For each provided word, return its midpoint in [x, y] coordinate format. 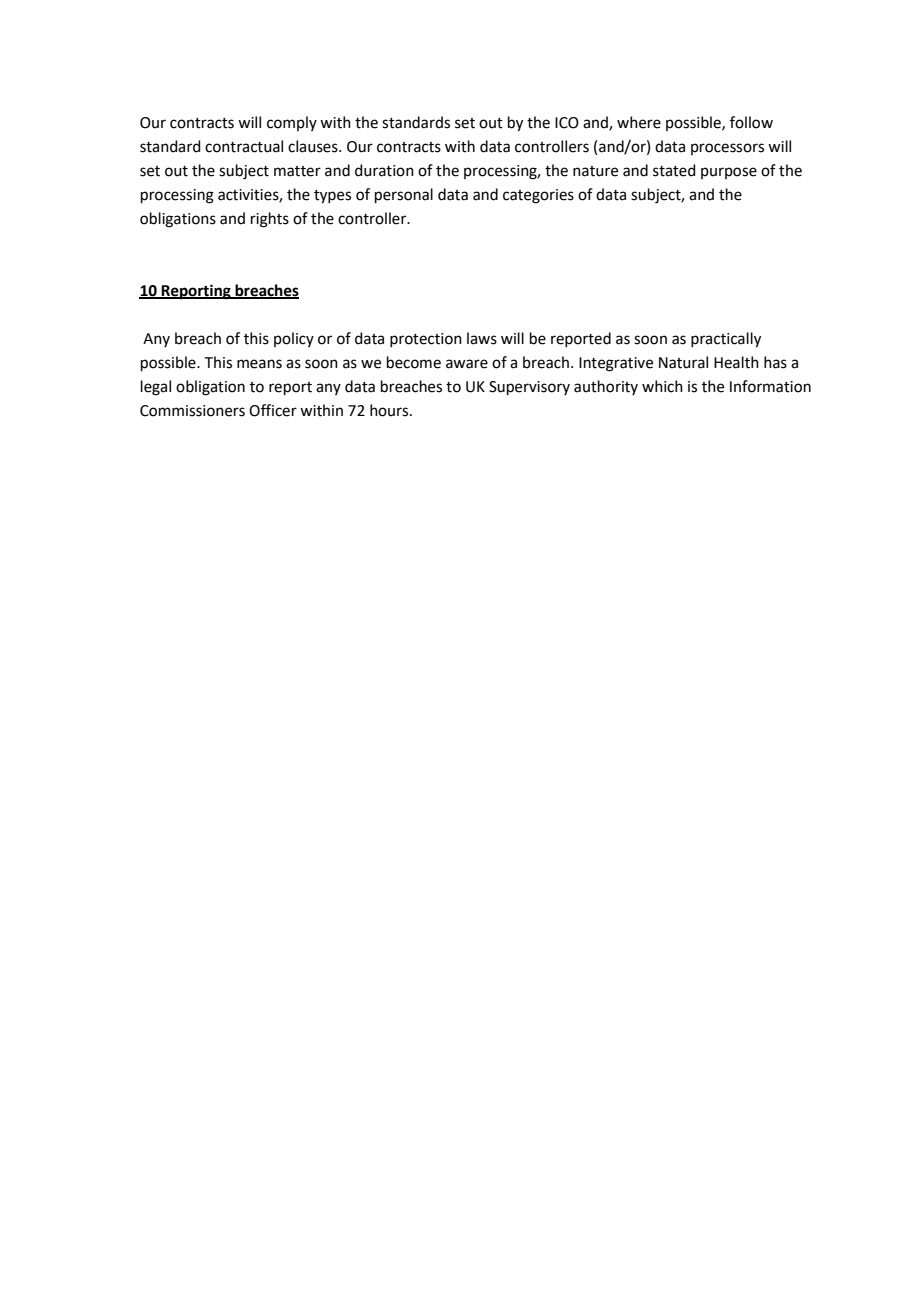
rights [270, 220]
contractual [244, 146]
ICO [567, 123]
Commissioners [192, 411]
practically [726, 340]
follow [751, 122]
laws [482, 338]
